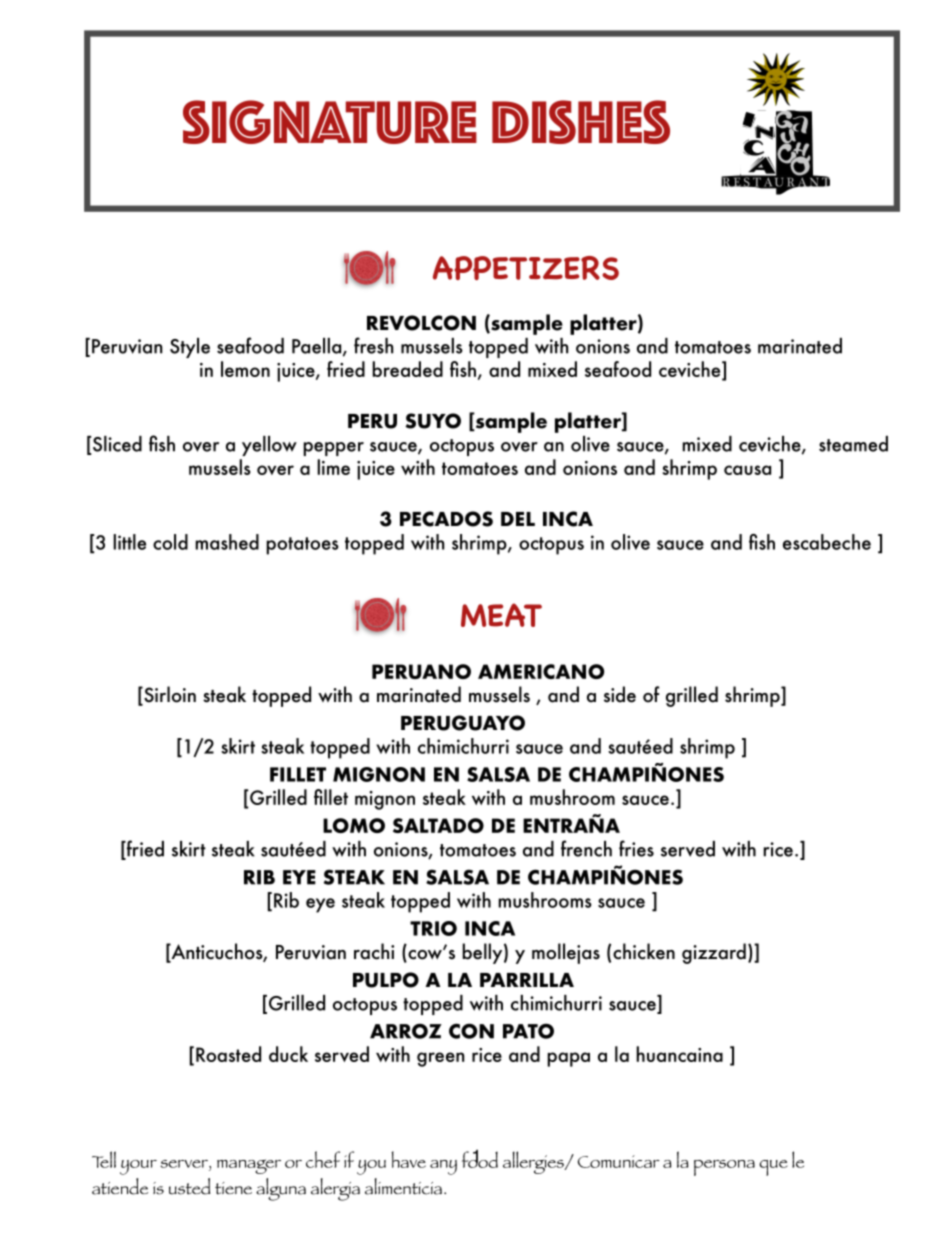 The width and height of the screenshot is (952, 1233). I want to click on side, so click(620, 694).
